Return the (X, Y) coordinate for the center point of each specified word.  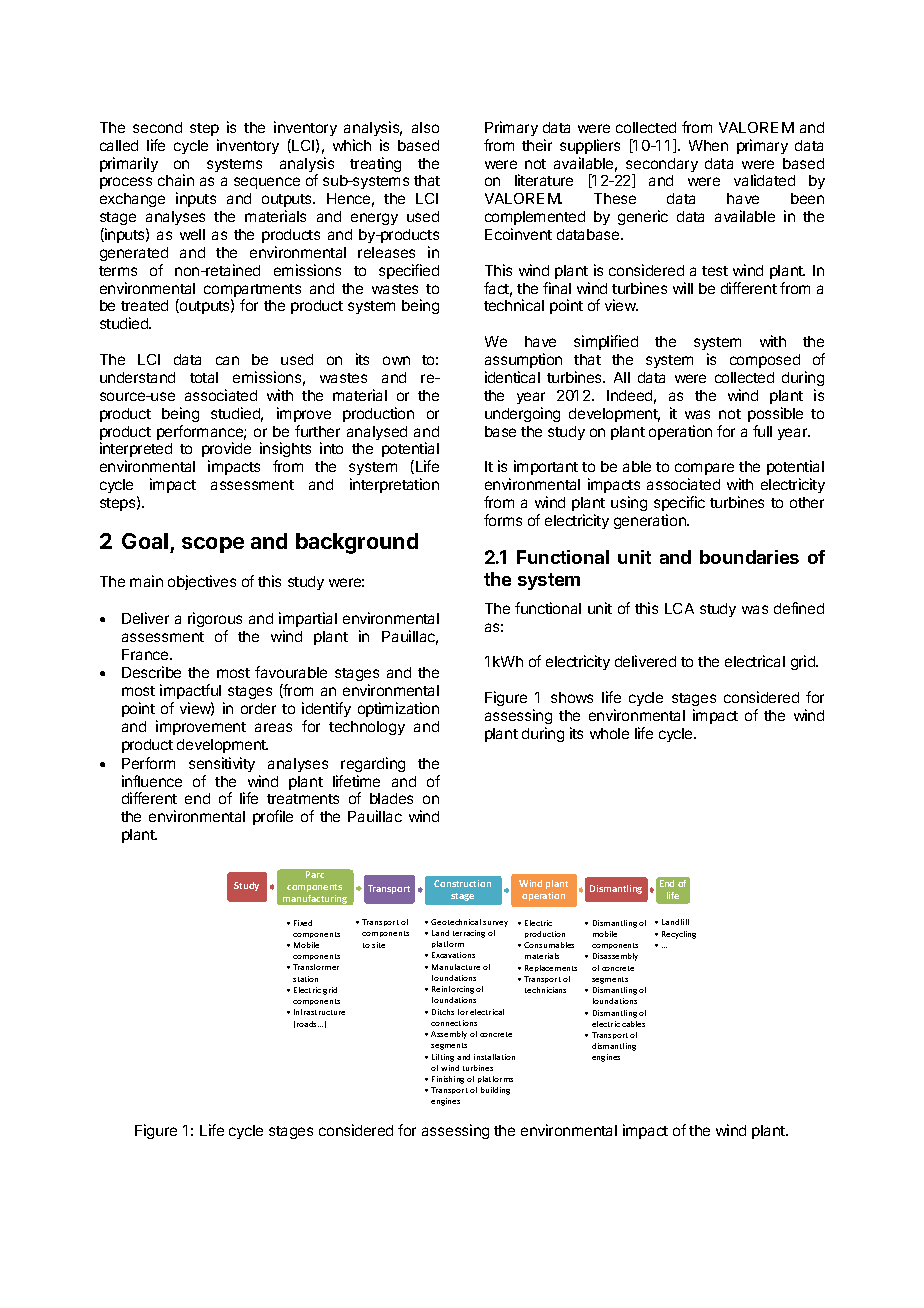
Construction (462, 883)
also (425, 127)
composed (765, 361)
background (357, 543)
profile (273, 817)
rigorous (215, 619)
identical (512, 377)
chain (176, 180)
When (708, 145)
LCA (679, 608)
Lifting (443, 1058)
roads (308, 1024)
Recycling (679, 935)
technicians (545, 990)
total (204, 377)
